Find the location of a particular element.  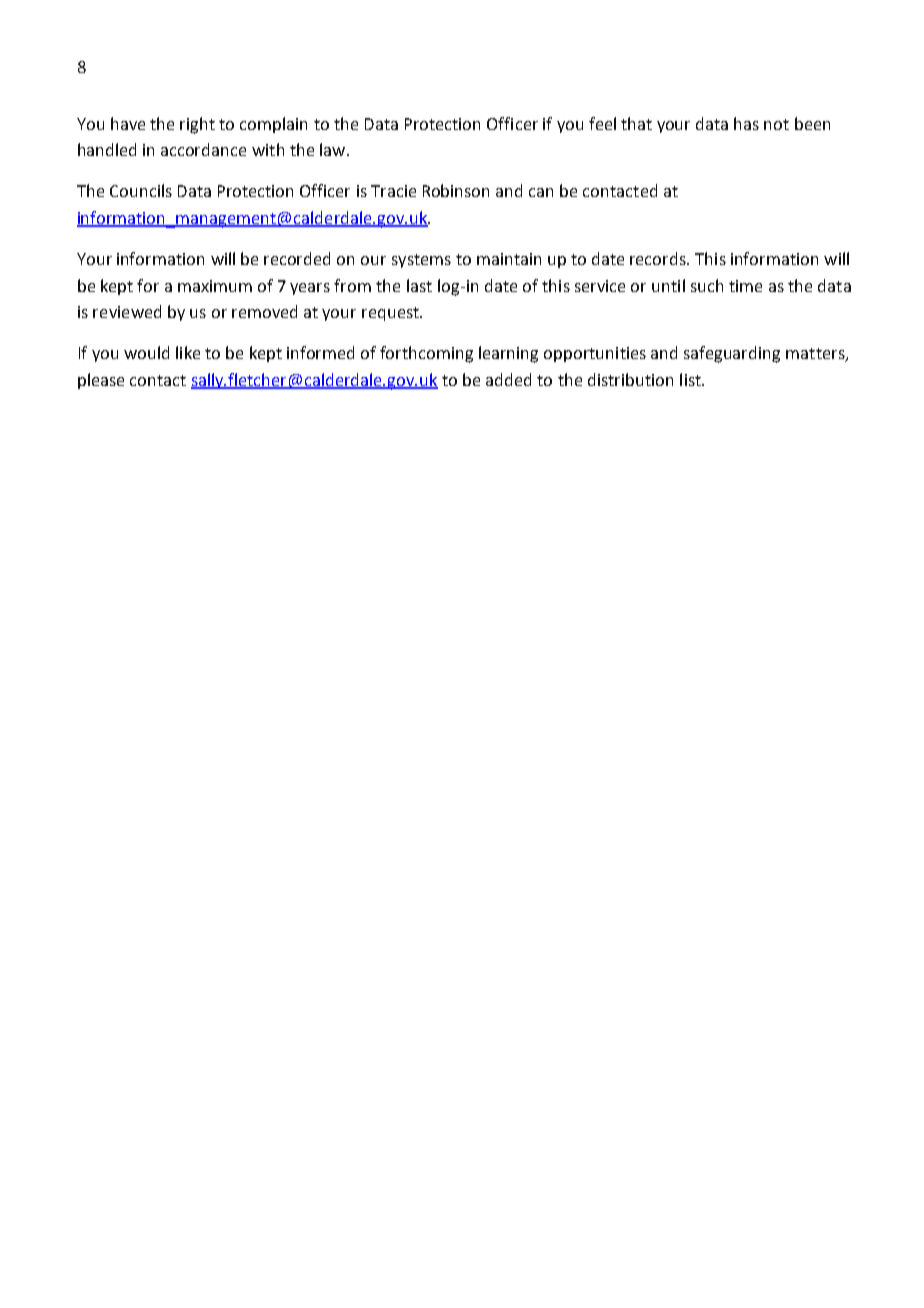

Councils is located at coordinates (141, 190).
